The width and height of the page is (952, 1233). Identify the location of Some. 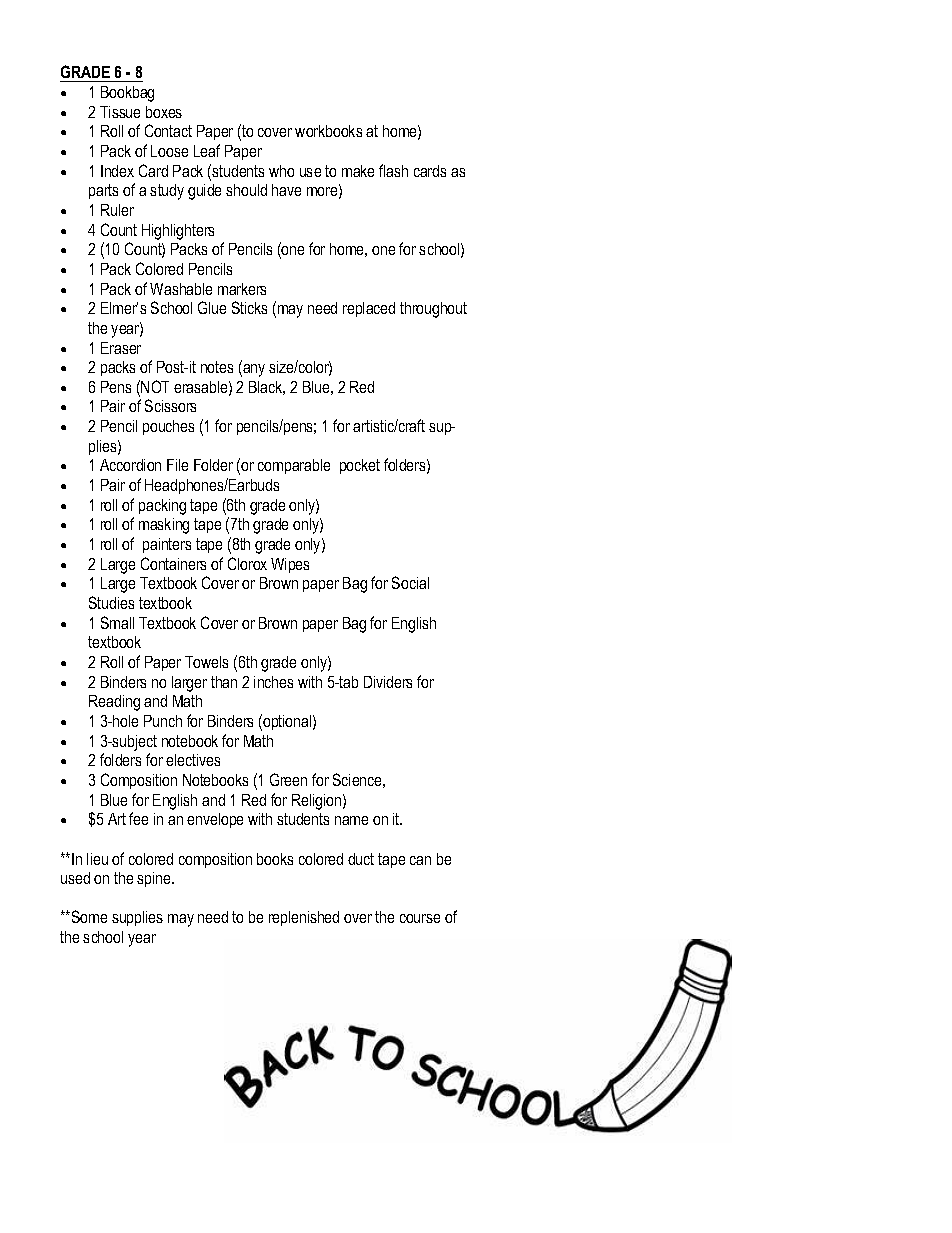
(88, 916).
